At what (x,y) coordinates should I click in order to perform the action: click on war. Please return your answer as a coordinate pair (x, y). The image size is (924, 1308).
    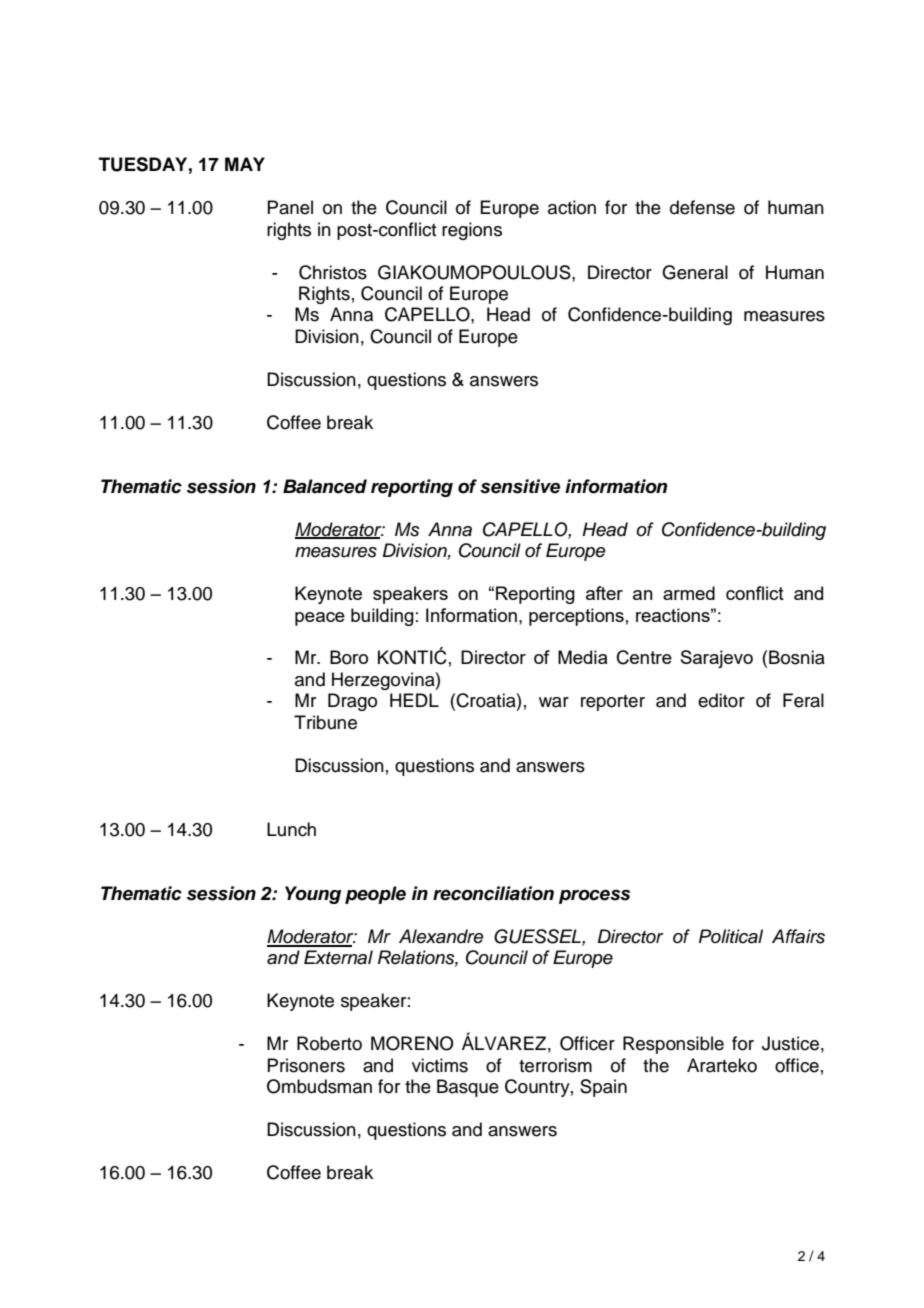
    Looking at the image, I should click on (554, 702).
